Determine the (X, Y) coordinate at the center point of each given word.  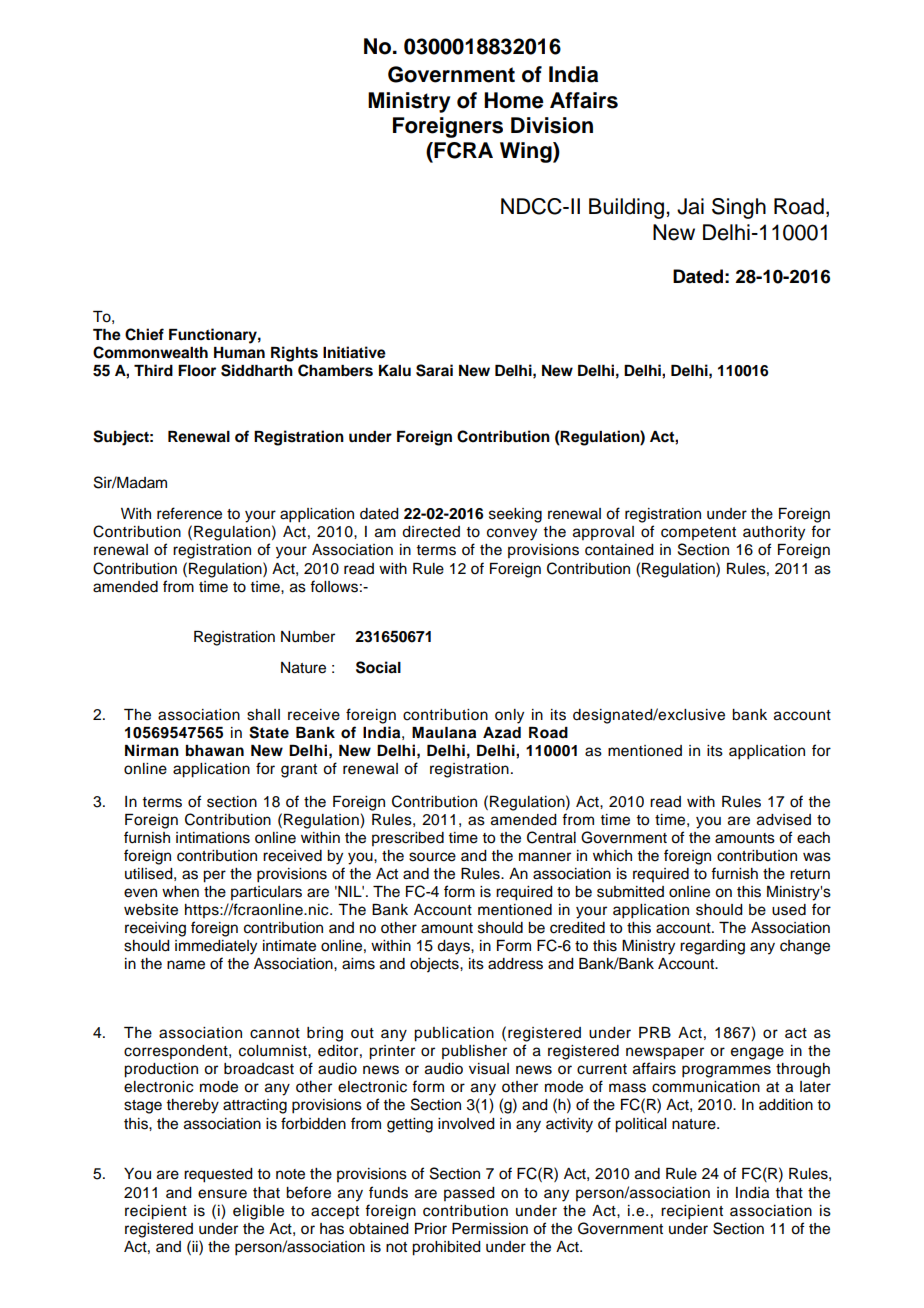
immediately (216, 947)
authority (774, 533)
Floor (197, 371)
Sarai (434, 370)
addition (786, 1105)
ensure (222, 1194)
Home (514, 100)
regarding (712, 947)
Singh (739, 208)
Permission (490, 1229)
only (509, 716)
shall (263, 715)
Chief (144, 334)
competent (698, 533)
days (454, 947)
